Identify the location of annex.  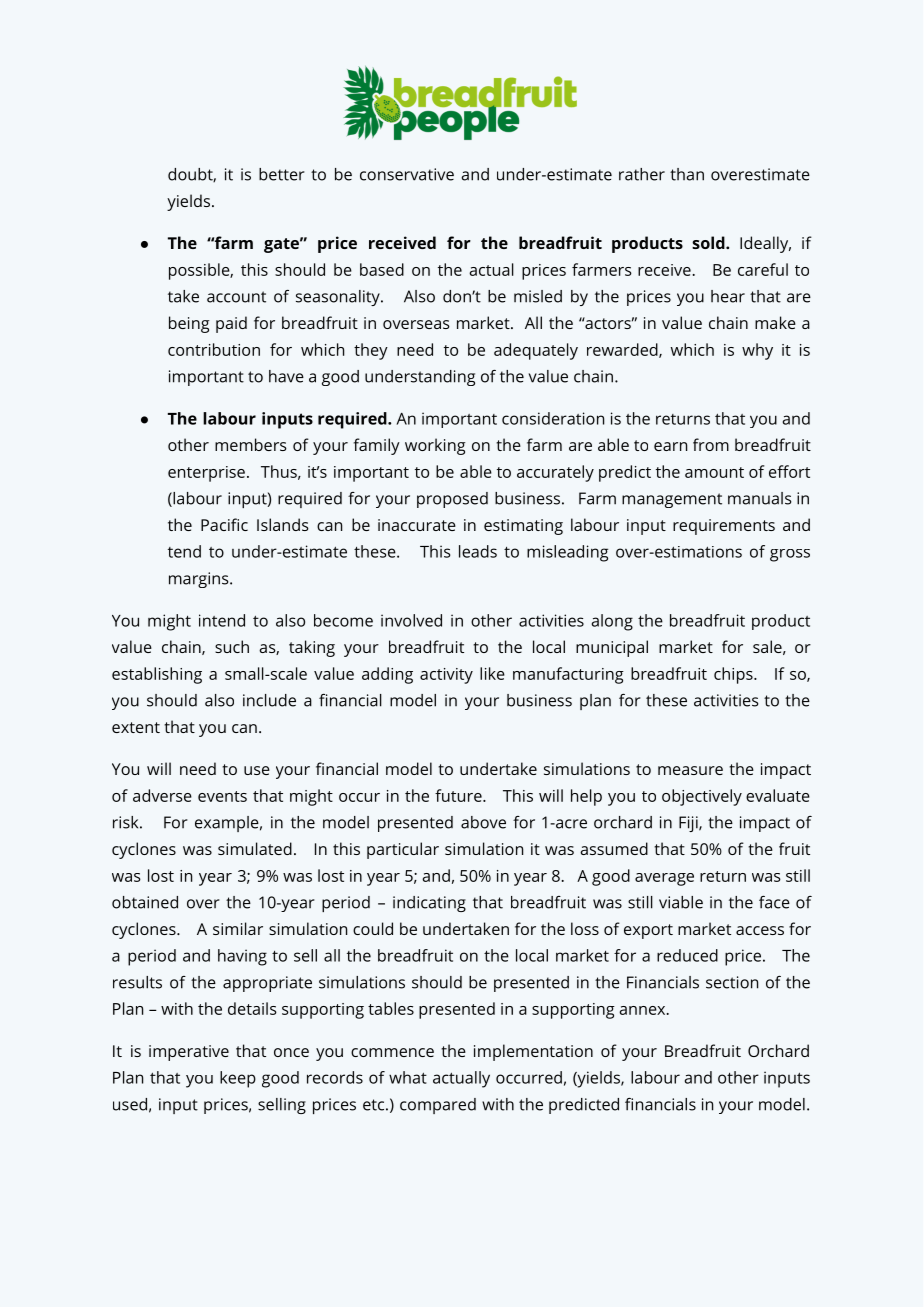
(643, 1010).
